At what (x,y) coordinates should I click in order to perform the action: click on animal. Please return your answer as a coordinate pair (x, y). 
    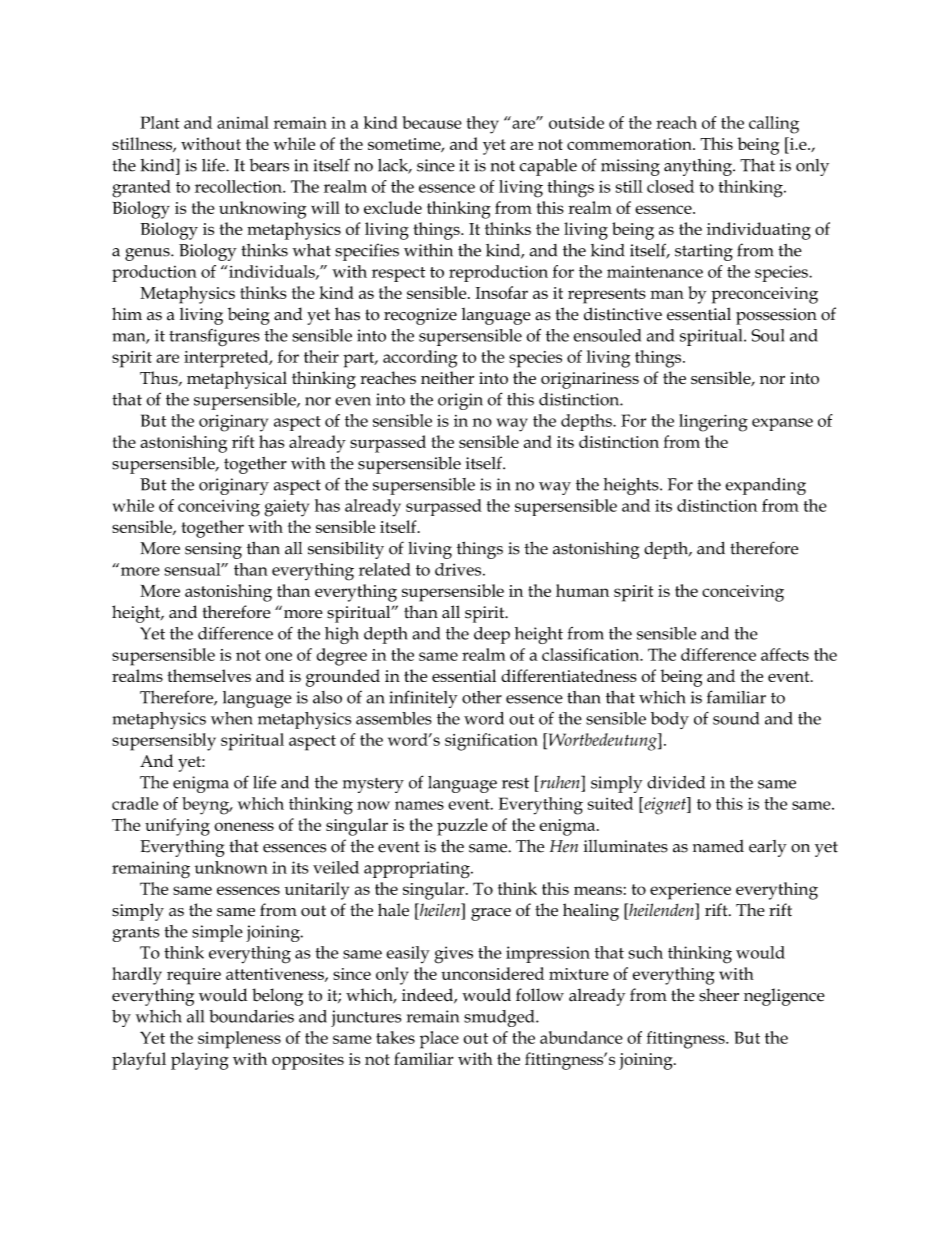
    Looking at the image, I should click on (243, 122).
